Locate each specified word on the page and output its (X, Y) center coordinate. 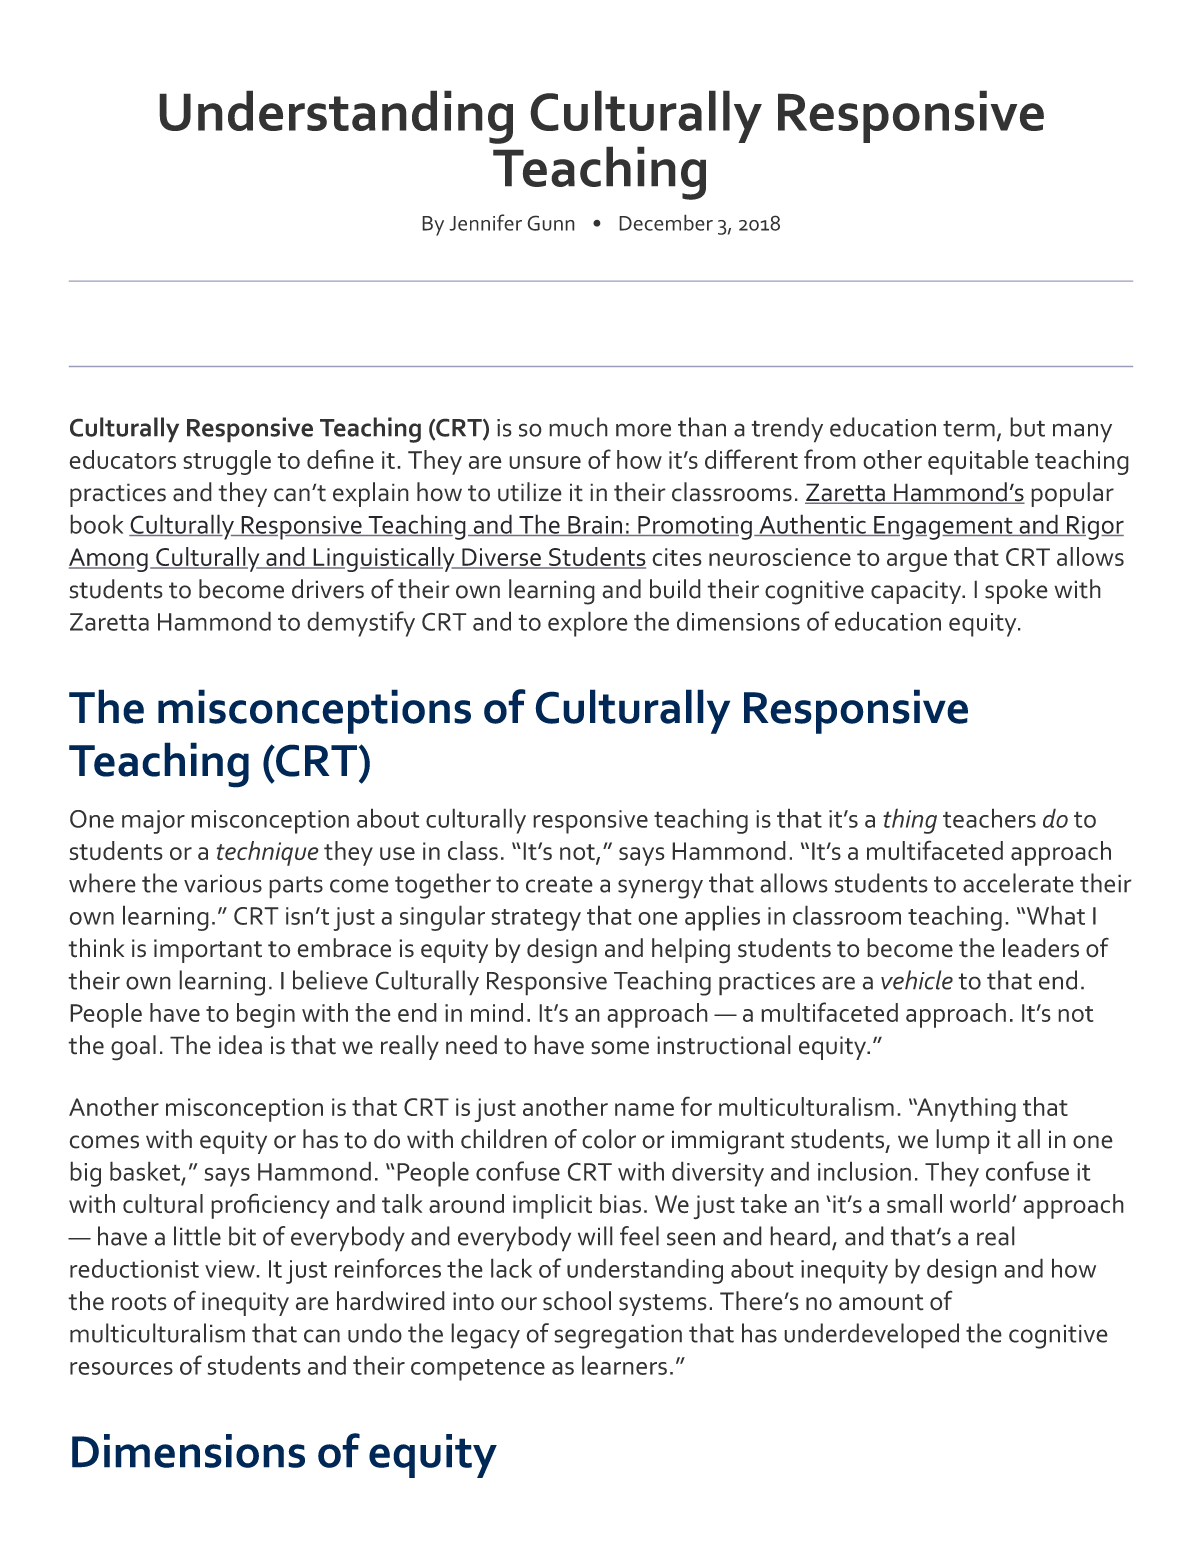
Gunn (551, 223)
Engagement (942, 528)
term (969, 428)
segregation (618, 1336)
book (96, 524)
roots (139, 1302)
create (559, 884)
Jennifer (485, 222)
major (153, 822)
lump (963, 1141)
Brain (595, 526)
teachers (989, 818)
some (620, 1048)
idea (240, 1045)
